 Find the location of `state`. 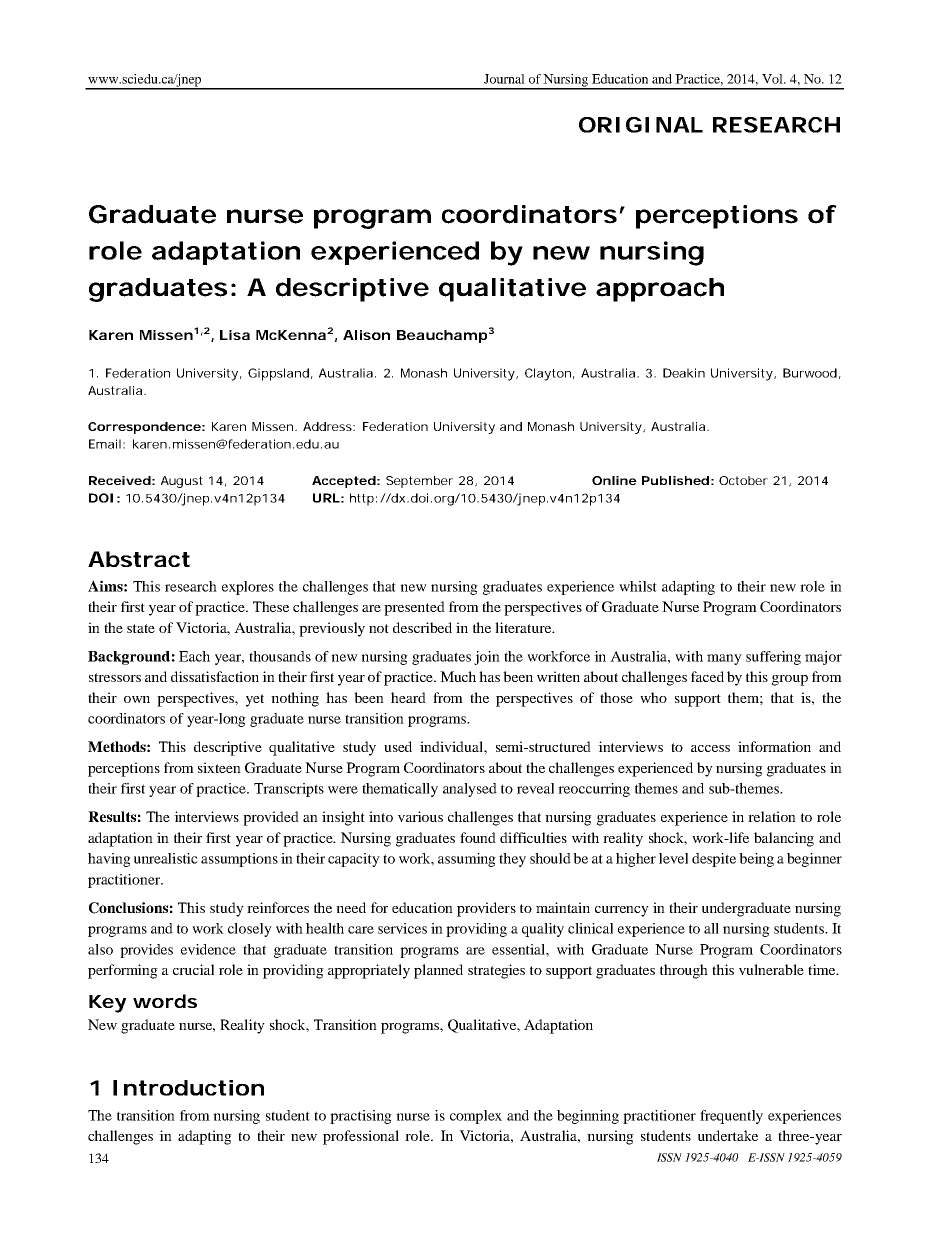

state is located at coordinates (141, 628).
